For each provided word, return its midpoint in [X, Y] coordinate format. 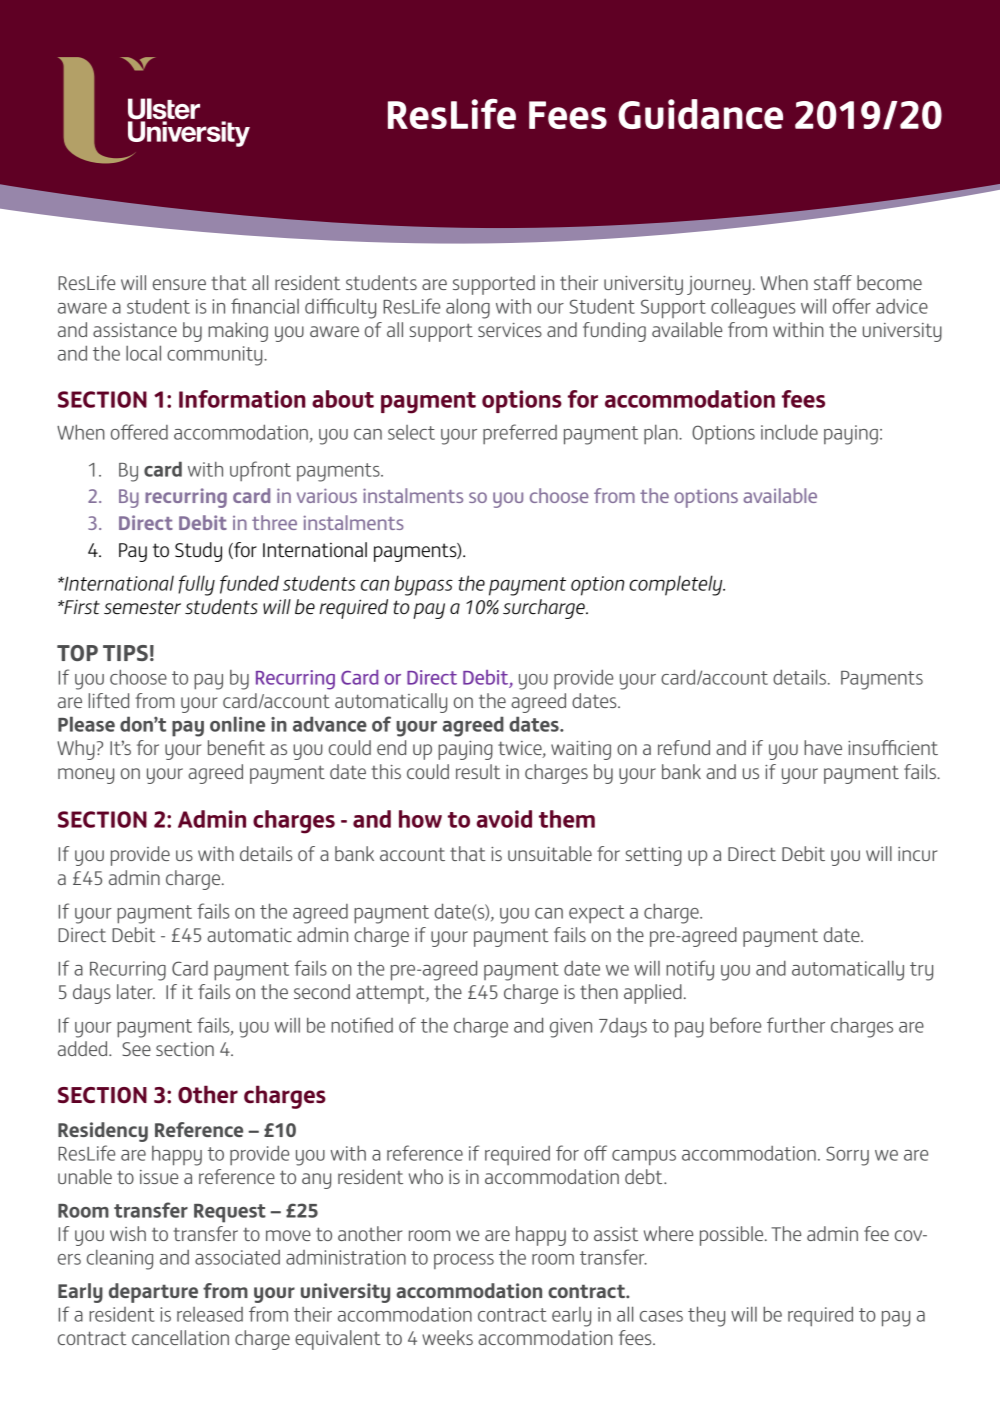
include [789, 432]
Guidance [700, 114]
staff [833, 282]
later [136, 991]
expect [596, 914]
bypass [423, 585]
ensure [179, 284]
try [921, 971]
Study [198, 552]
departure [153, 1293]
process [464, 1261]
